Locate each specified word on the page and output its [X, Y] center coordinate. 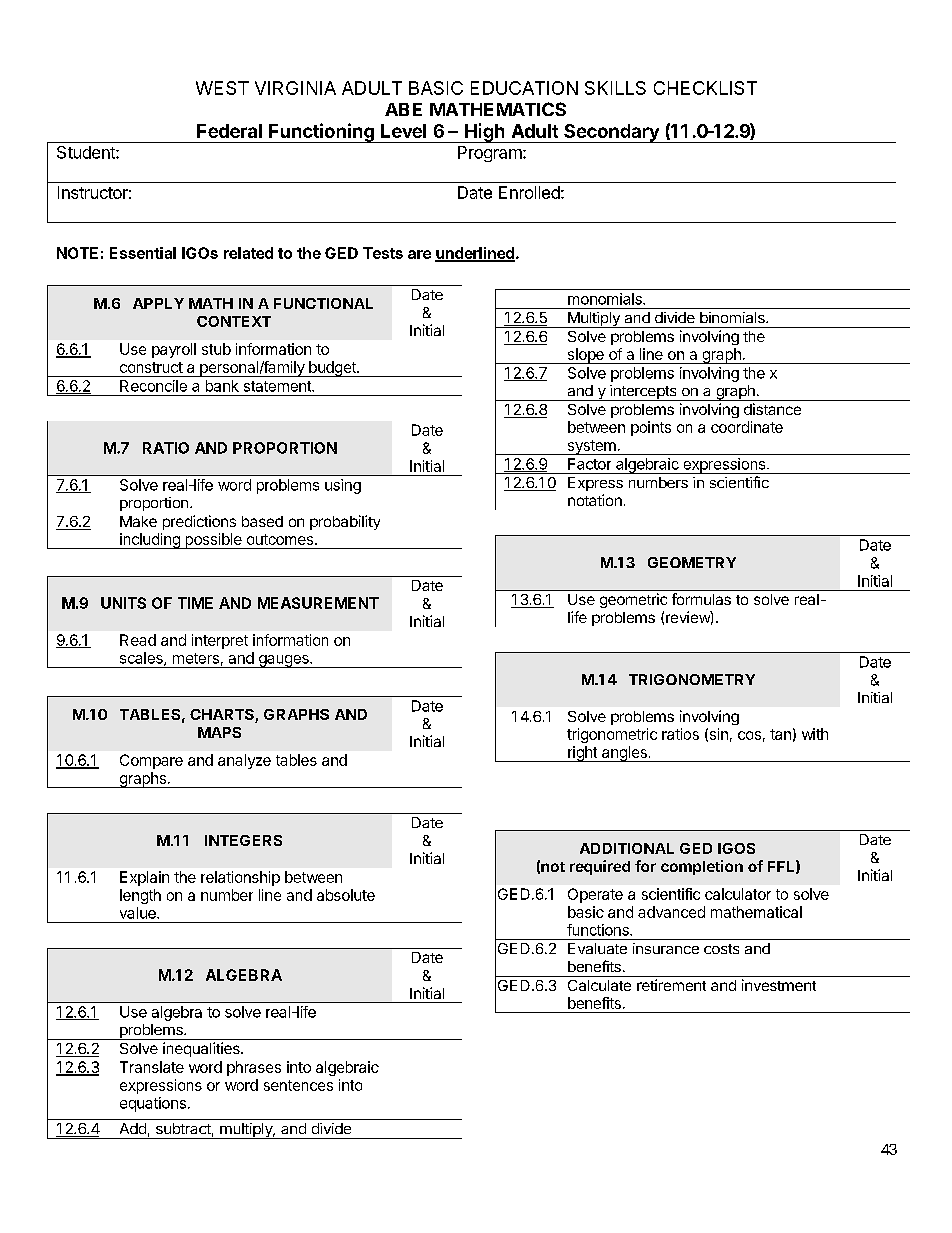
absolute [346, 895]
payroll [174, 350]
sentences [298, 1085]
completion [702, 867]
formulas [701, 599]
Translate [152, 1067]
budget [332, 369]
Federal [229, 131]
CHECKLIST [705, 88]
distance [772, 409]
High [485, 133]
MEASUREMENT [318, 603]
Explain [144, 878]
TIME [195, 603]
